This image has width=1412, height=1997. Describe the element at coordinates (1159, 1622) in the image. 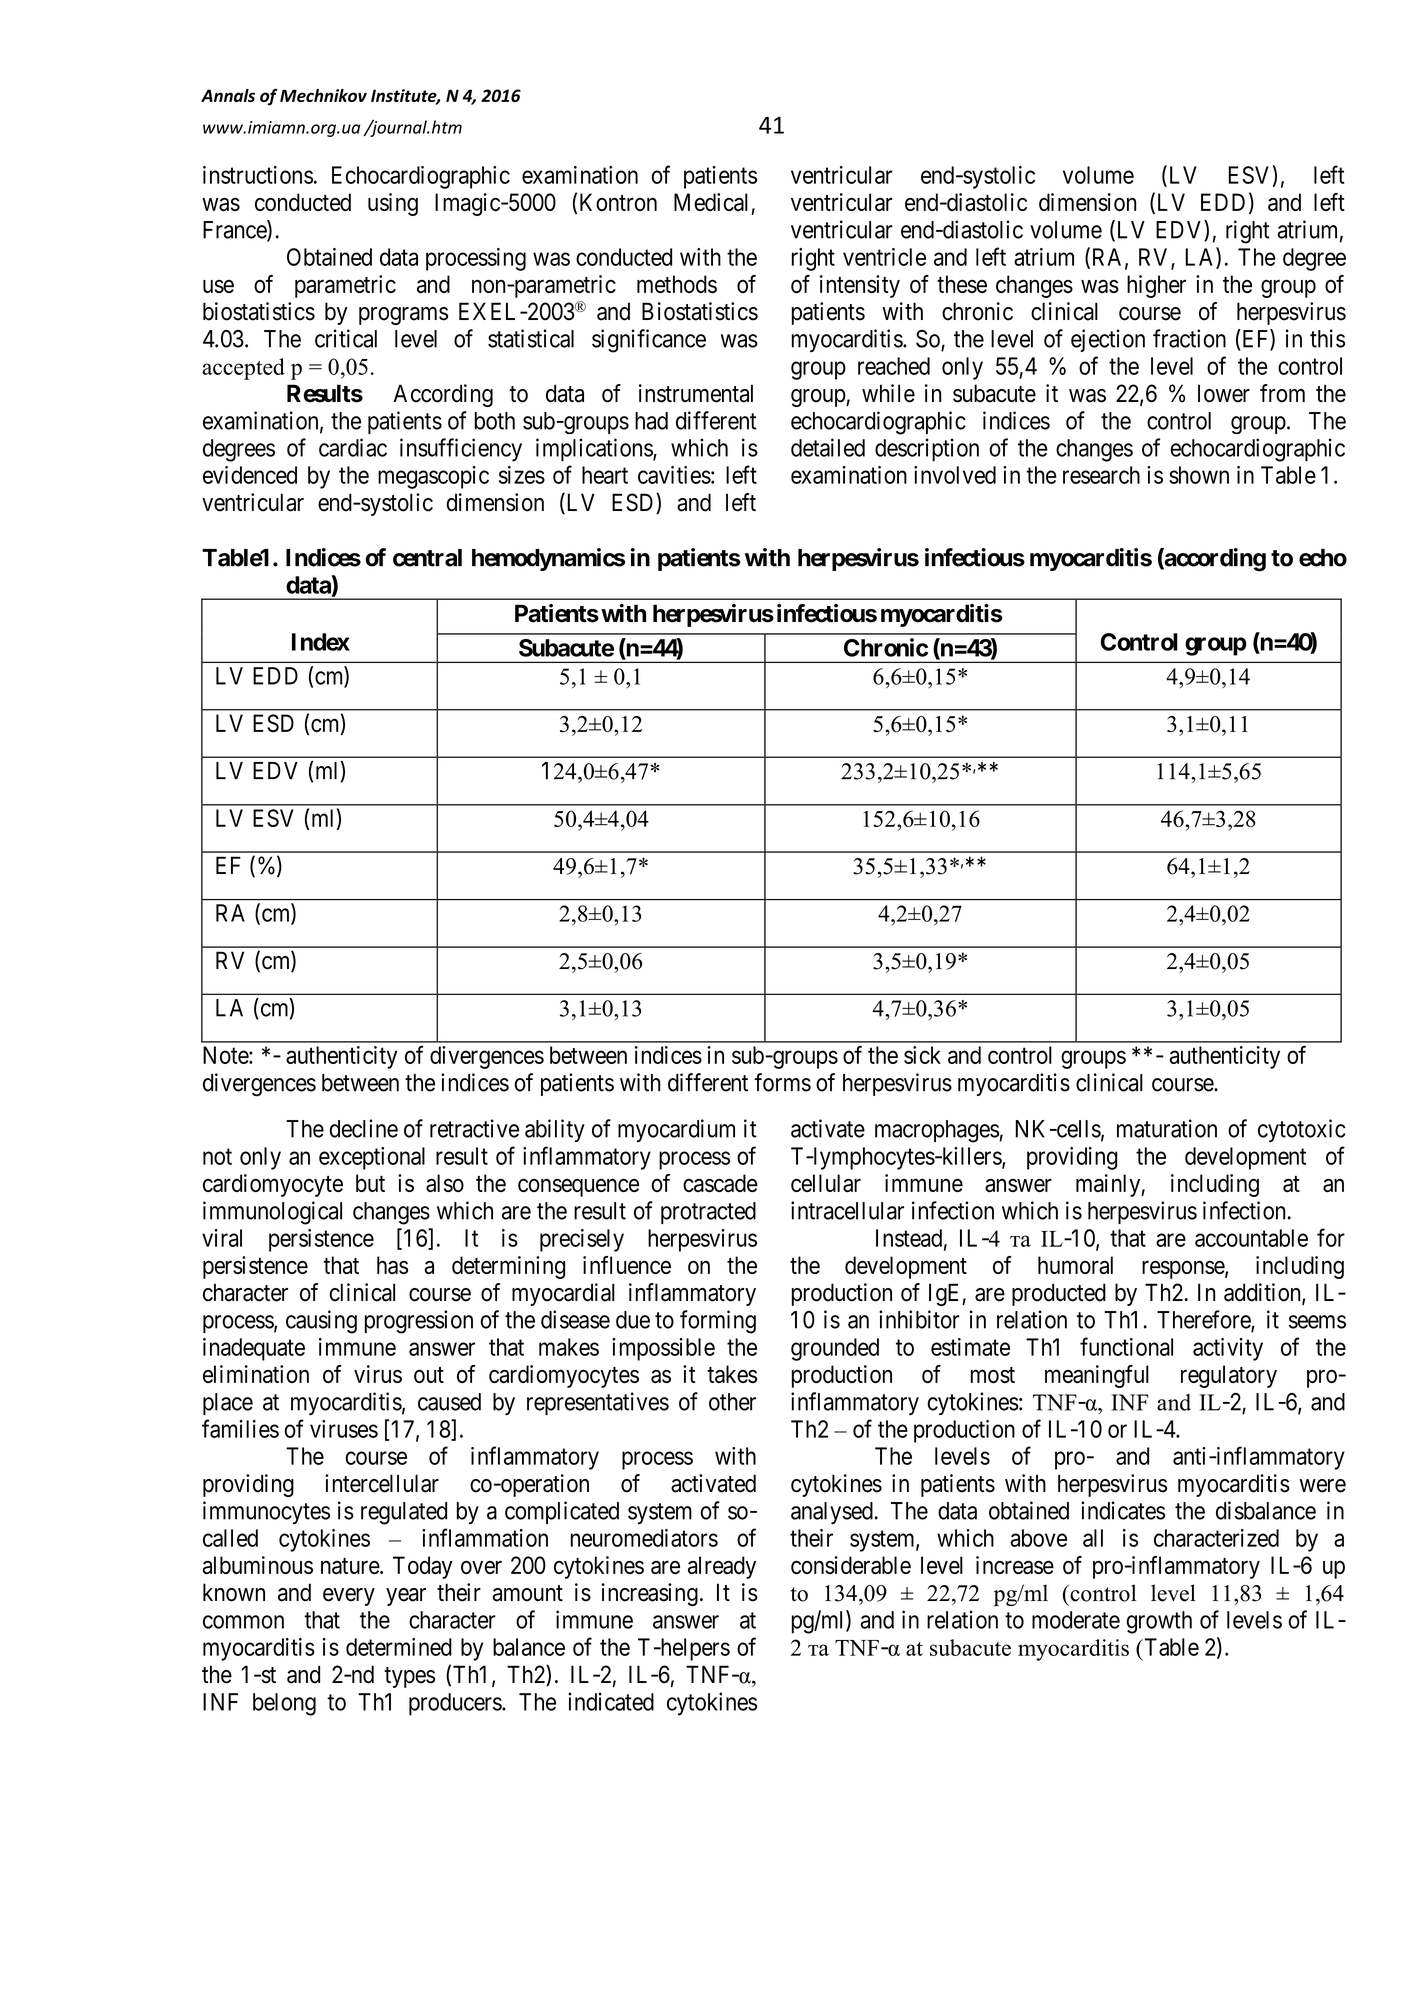

I see `growth` at that location.
